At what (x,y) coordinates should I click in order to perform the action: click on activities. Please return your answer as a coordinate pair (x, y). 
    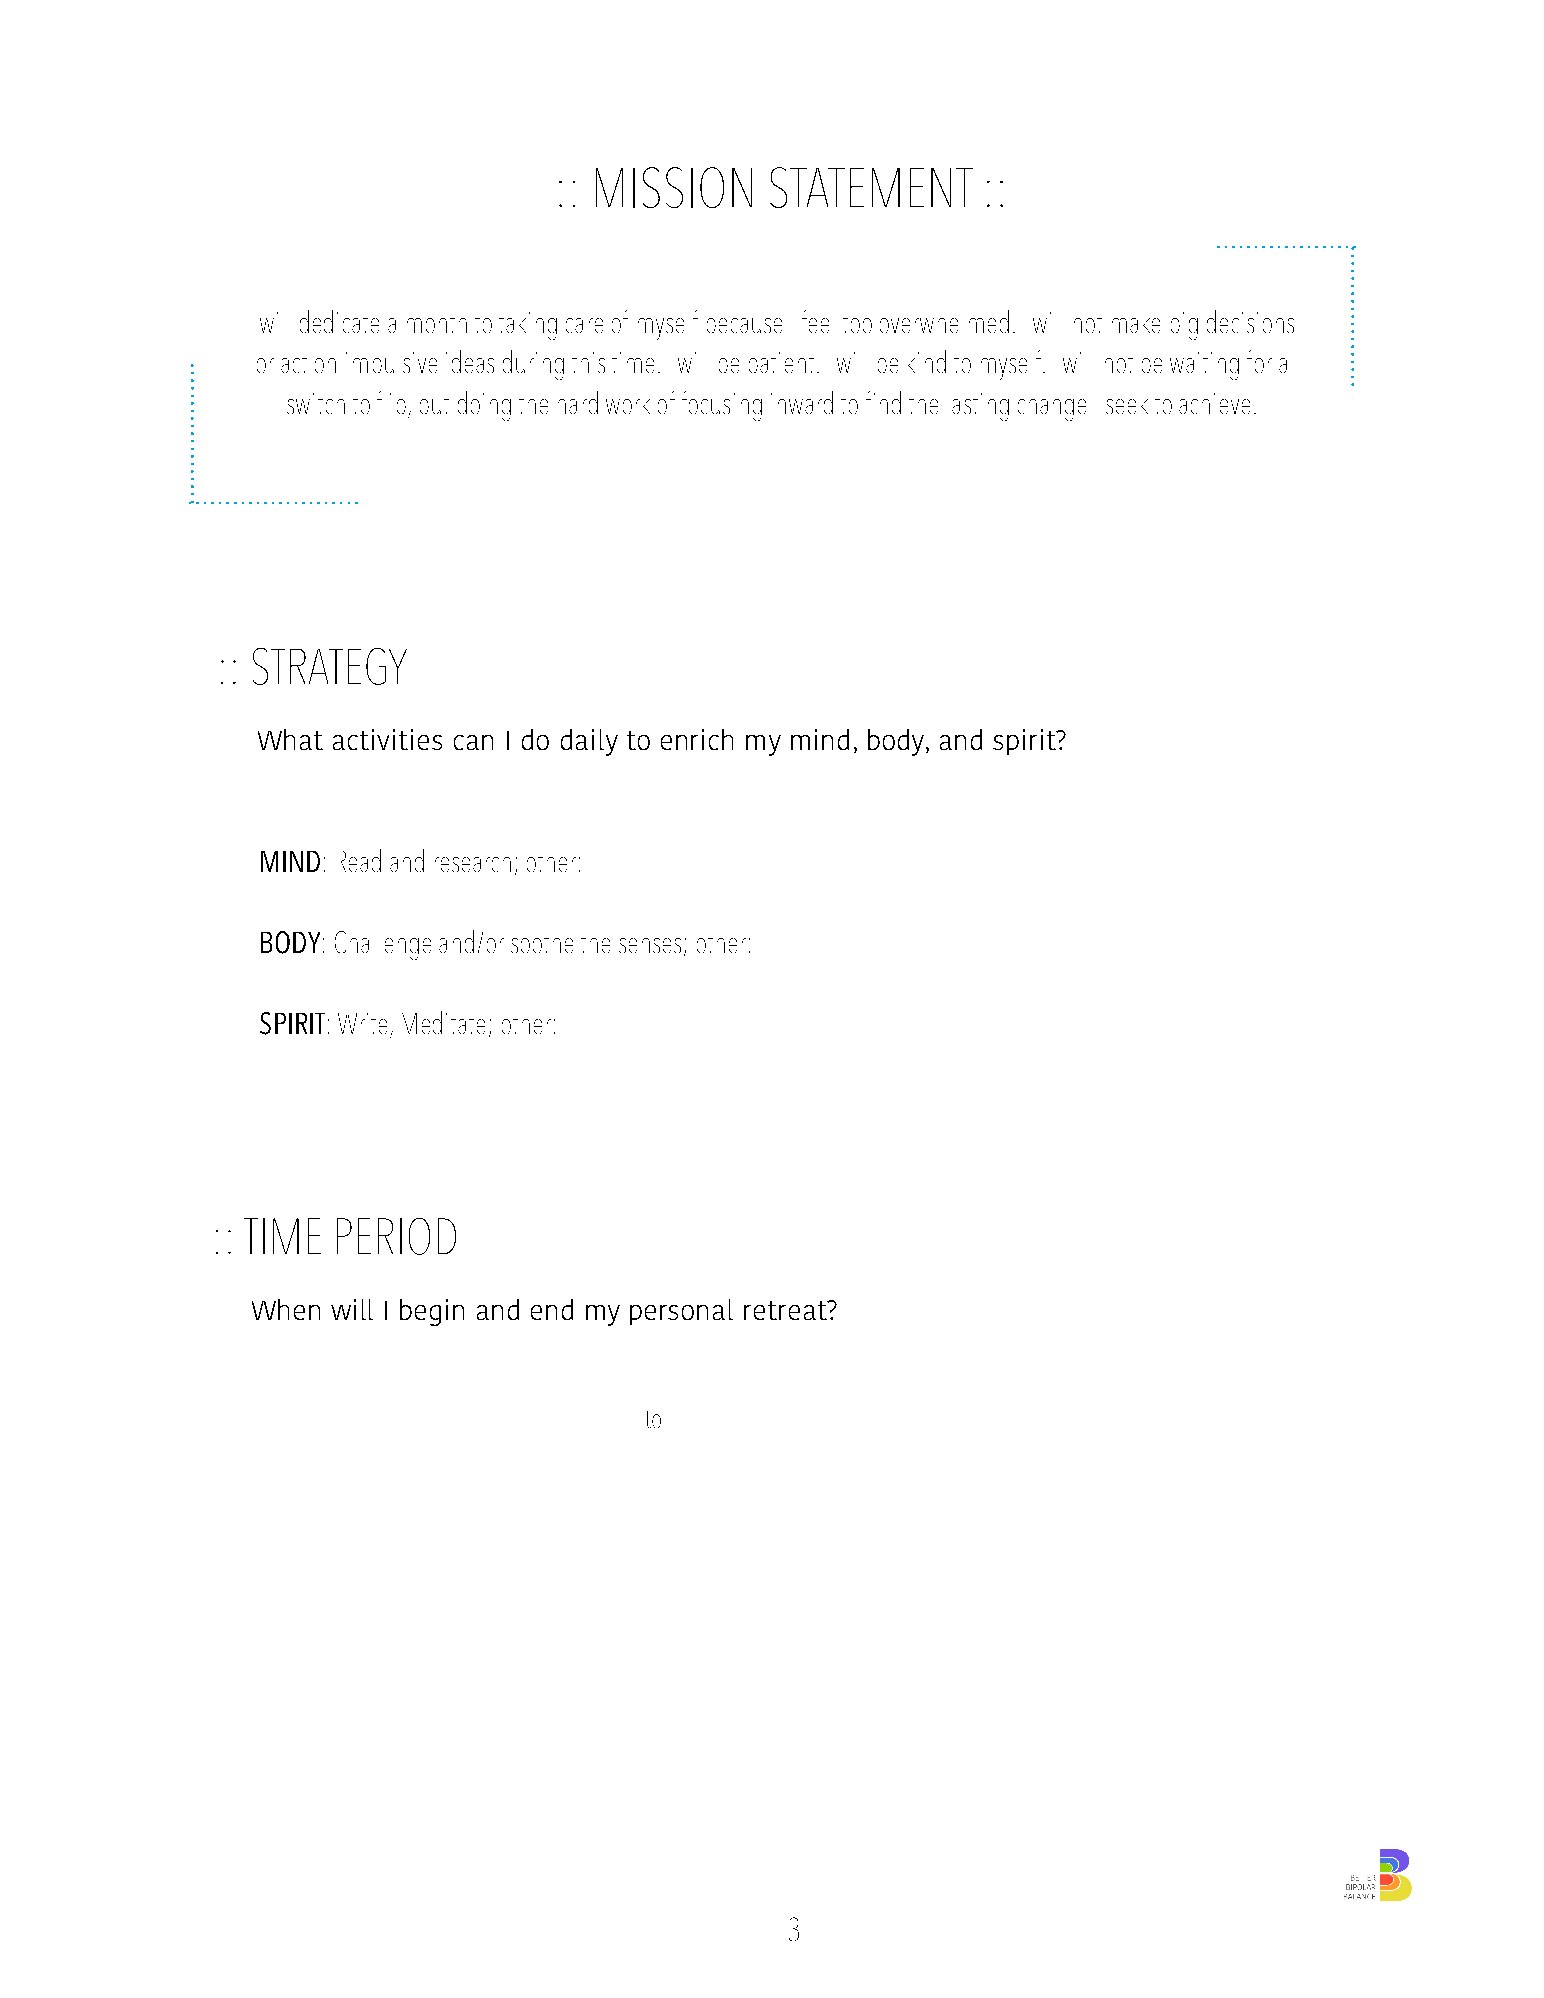
    Looking at the image, I should click on (387, 739).
